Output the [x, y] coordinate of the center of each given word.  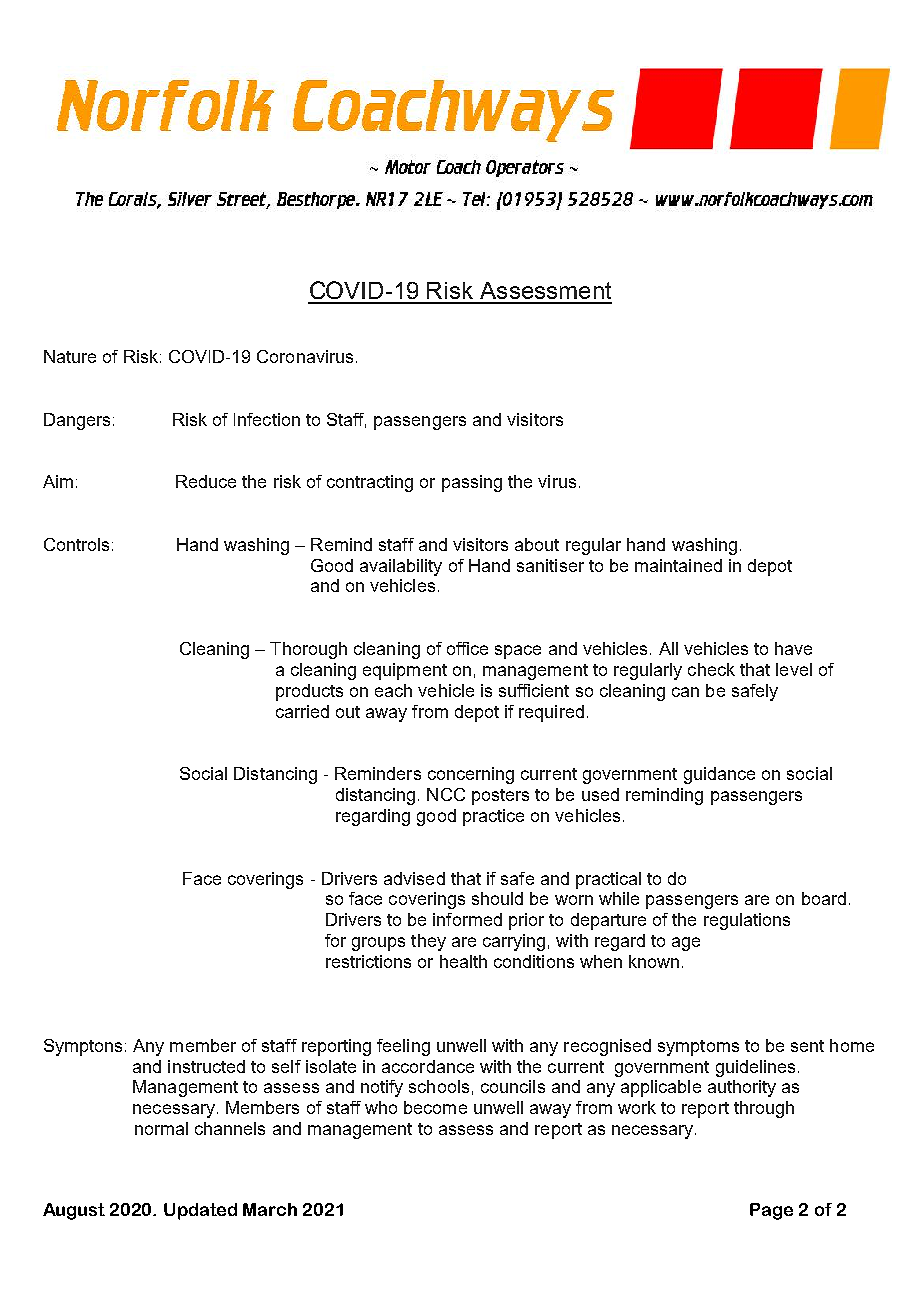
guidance [719, 775]
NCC [446, 794]
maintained [678, 565]
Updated [200, 1211]
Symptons [83, 1047]
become [435, 1107]
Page [771, 1211]
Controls [76, 544]
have [793, 648]
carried [302, 711]
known [654, 961]
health [463, 961]
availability [401, 567]
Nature [70, 356]
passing [472, 483]
